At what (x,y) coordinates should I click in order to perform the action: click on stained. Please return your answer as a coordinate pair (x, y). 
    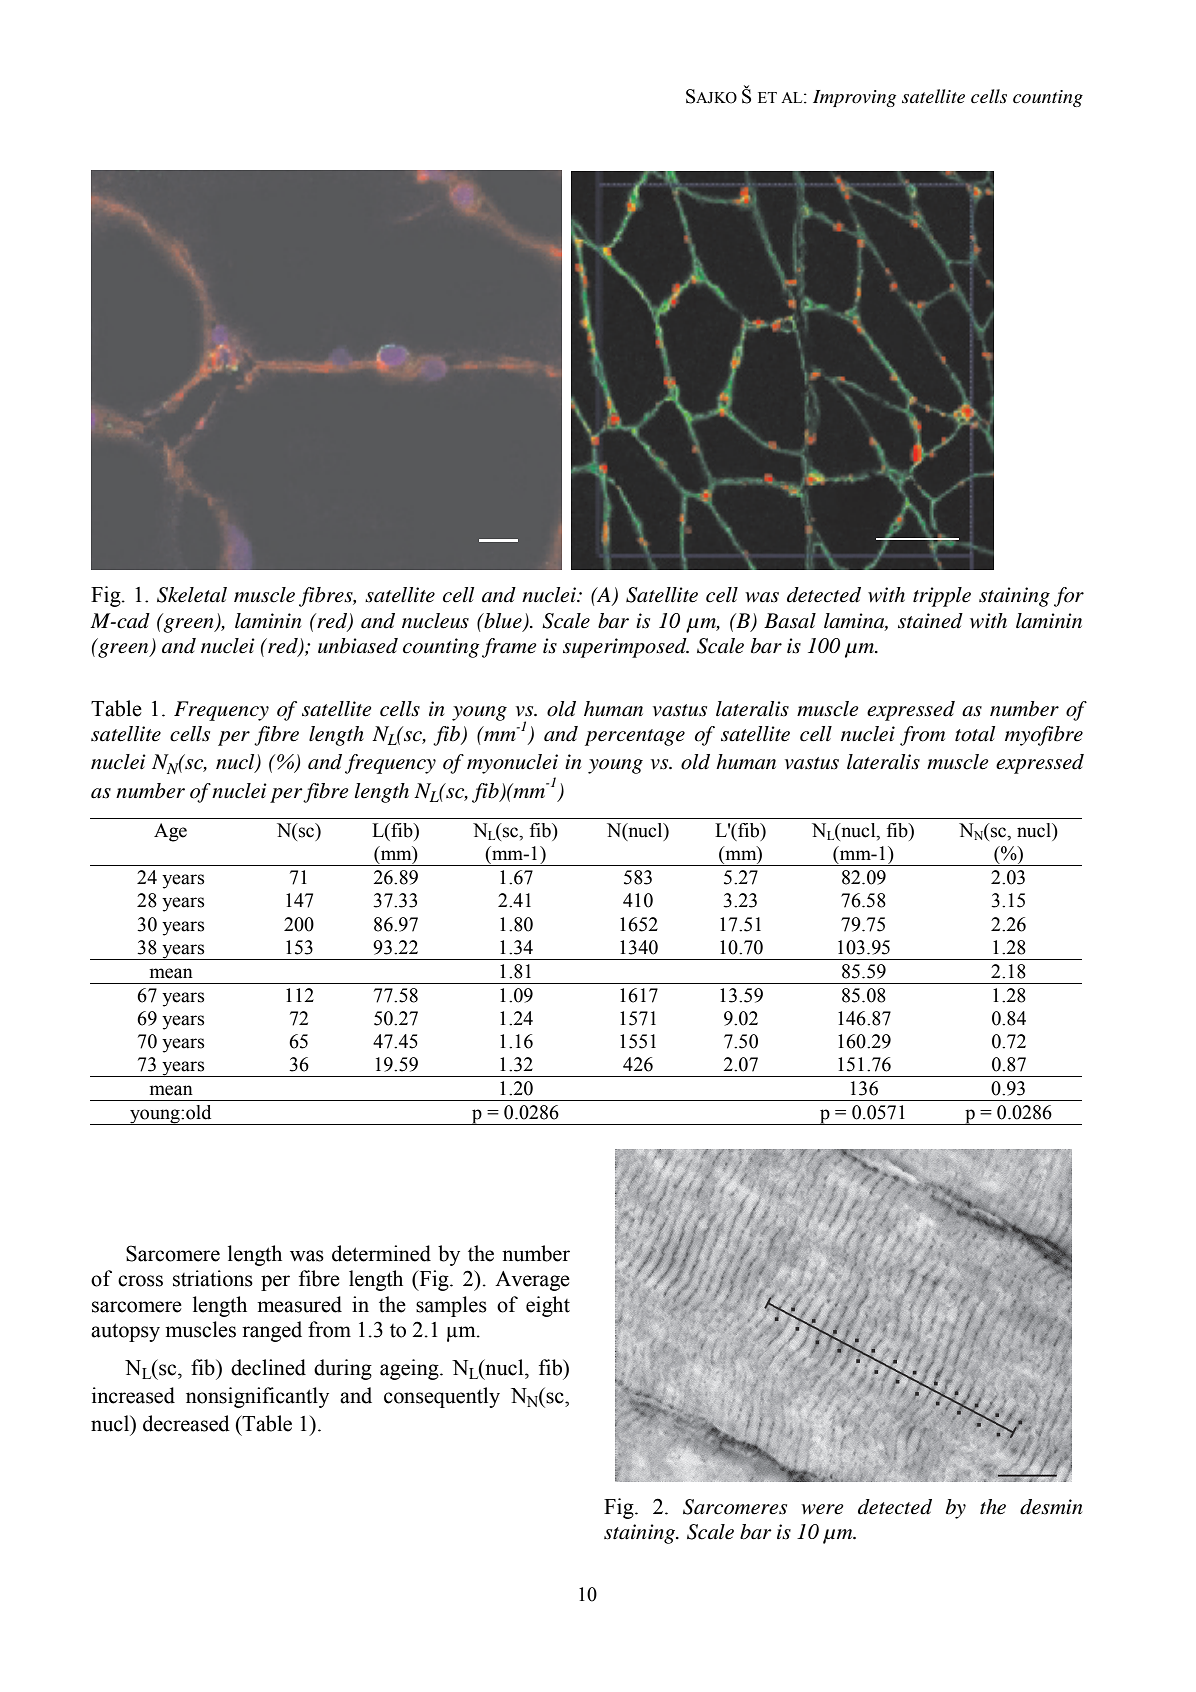
    Looking at the image, I should click on (930, 621).
